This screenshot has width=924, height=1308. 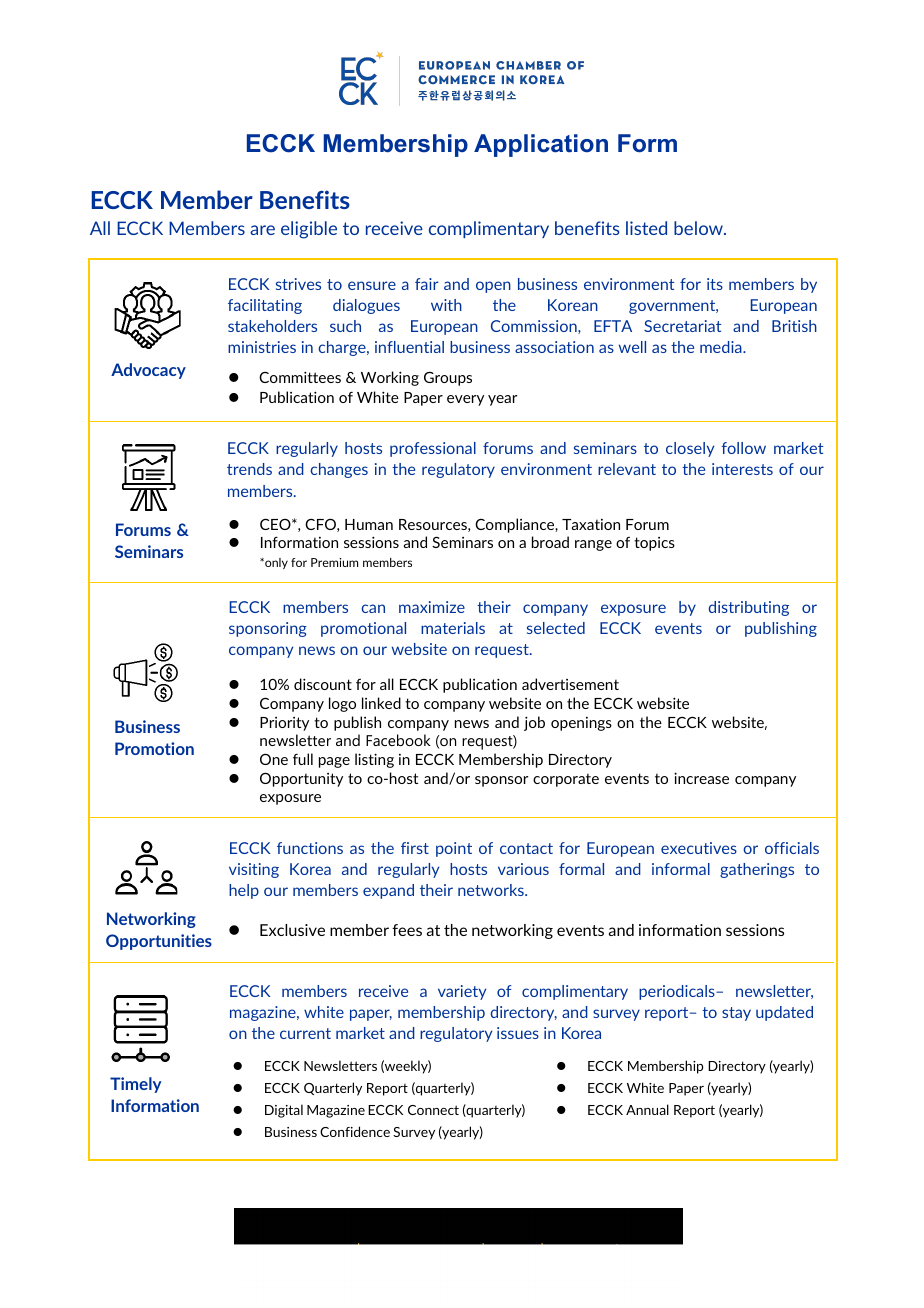 What do you see at coordinates (453, 628) in the screenshot?
I see `materials` at bounding box center [453, 628].
